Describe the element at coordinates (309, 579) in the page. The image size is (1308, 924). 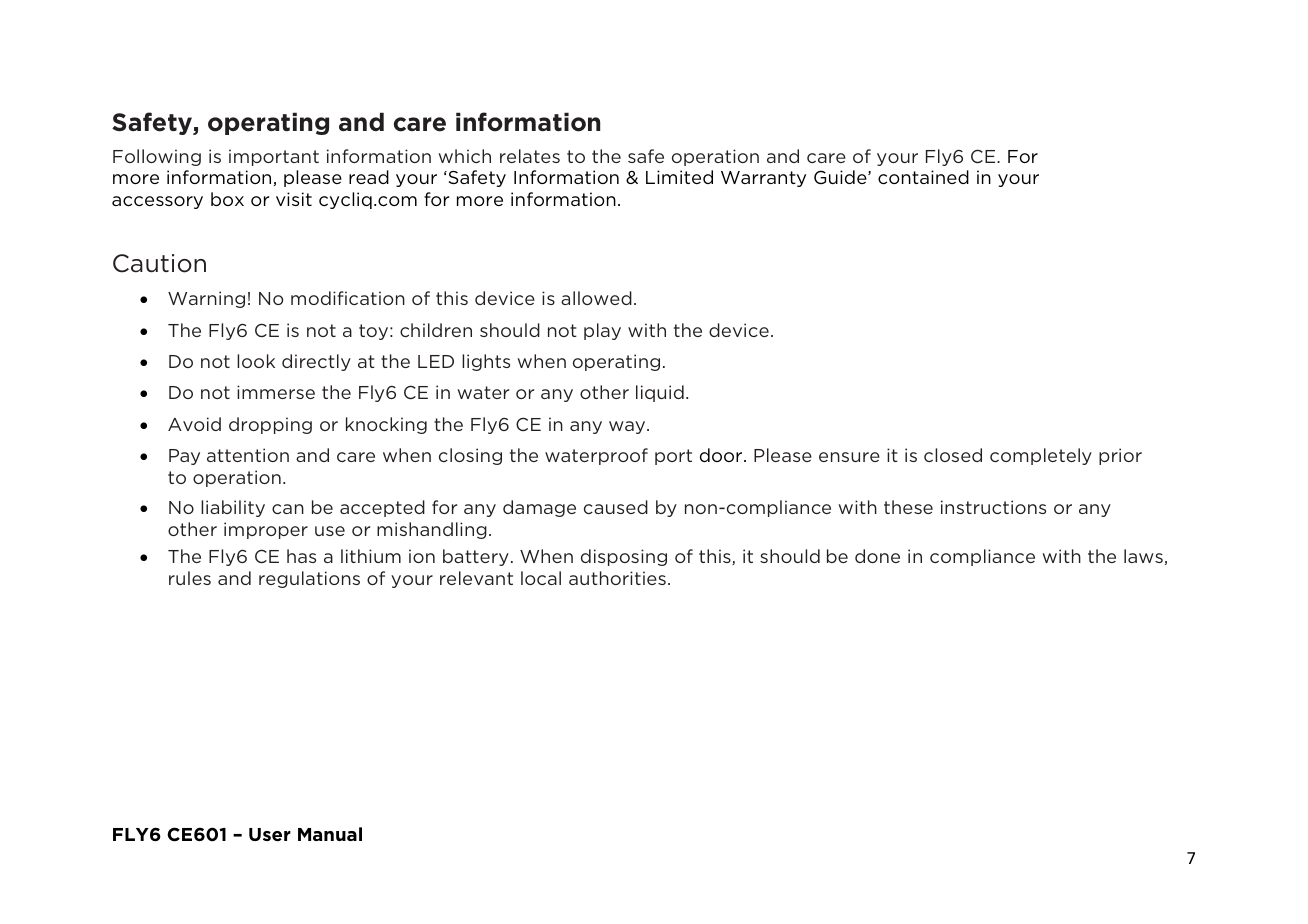
I see `regulations` at that location.
